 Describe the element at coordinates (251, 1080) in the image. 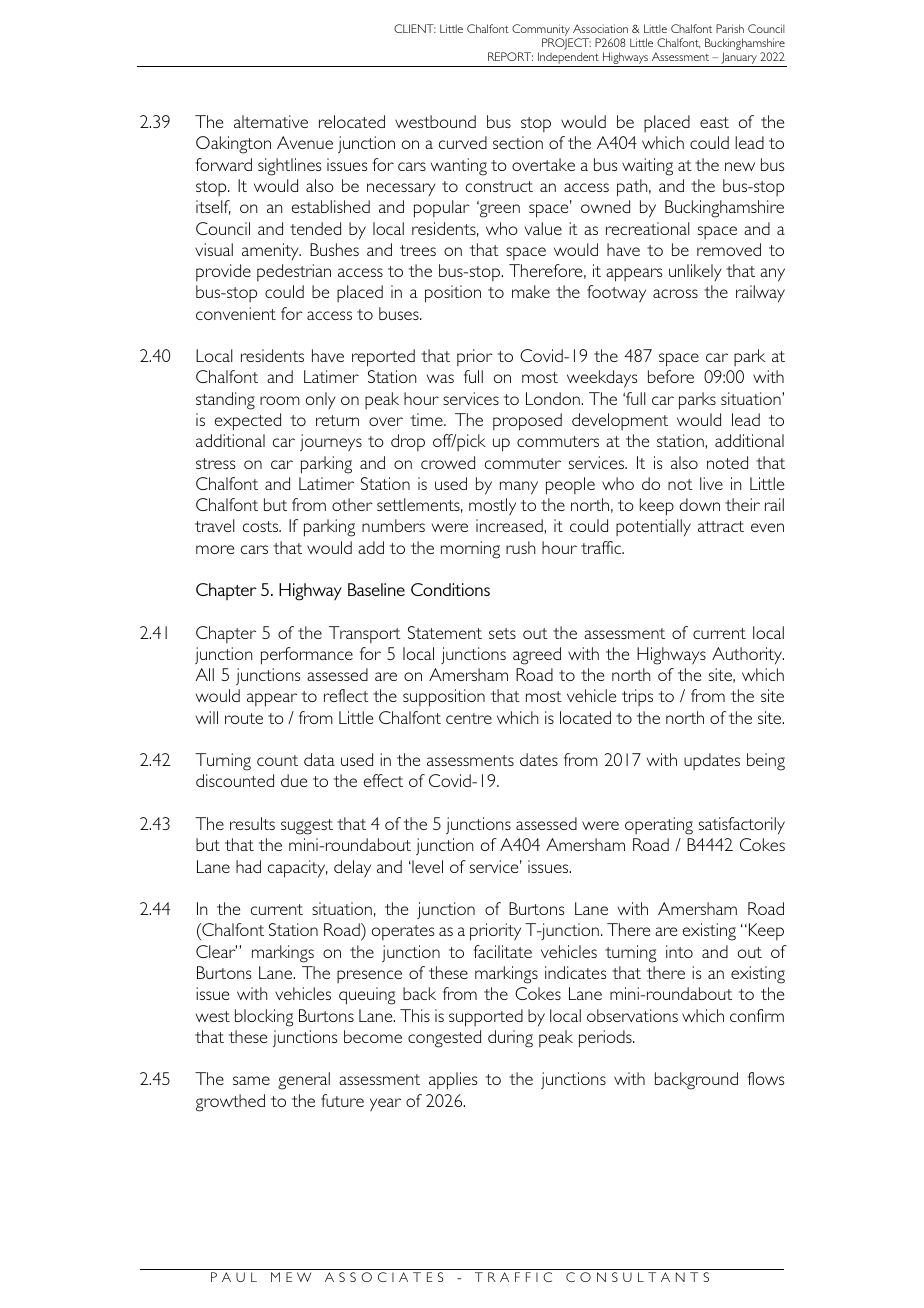

I see `same` at that location.
